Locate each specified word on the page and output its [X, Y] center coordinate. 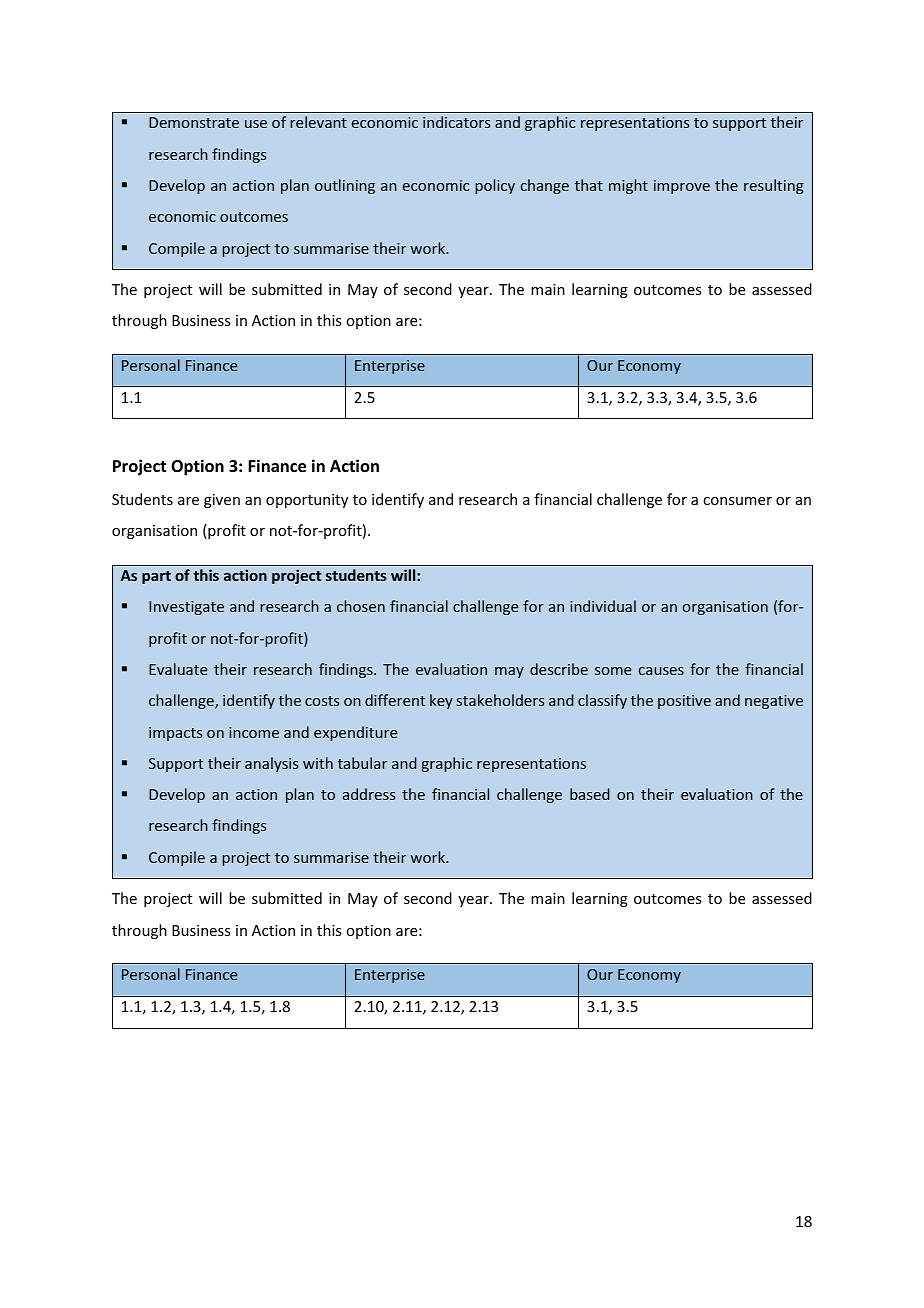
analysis [271, 764]
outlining [345, 186]
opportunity [307, 501]
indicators [456, 122]
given [222, 501]
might [628, 186]
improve [682, 187]
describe [559, 669]
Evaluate [178, 669]
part [156, 577]
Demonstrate [194, 122]
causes [661, 671]
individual [603, 606]
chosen [361, 606]
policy [495, 186]
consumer [737, 501]
